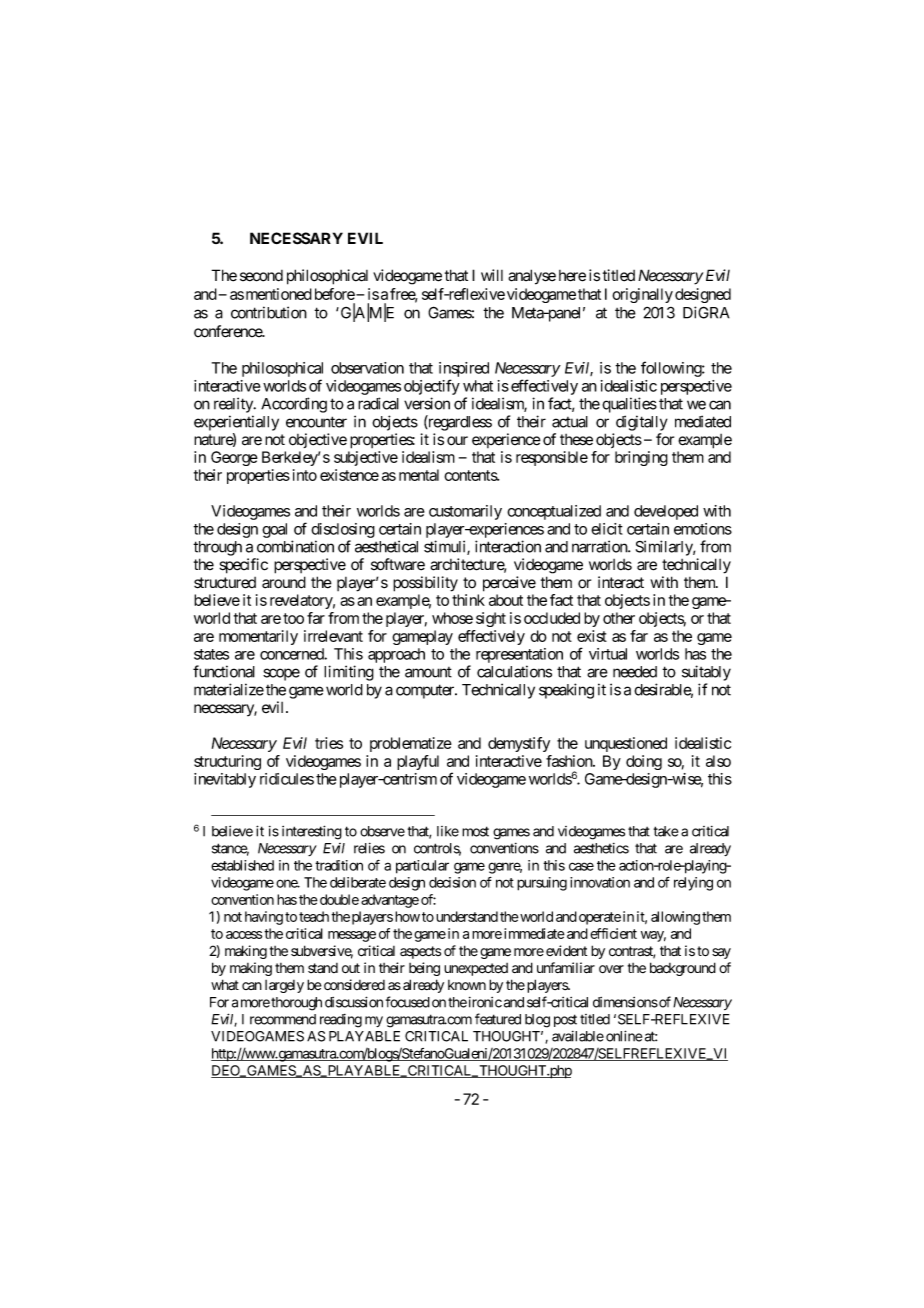  Describe the element at coordinates (498, 1019) in the screenshot. I see `featured` at that location.
